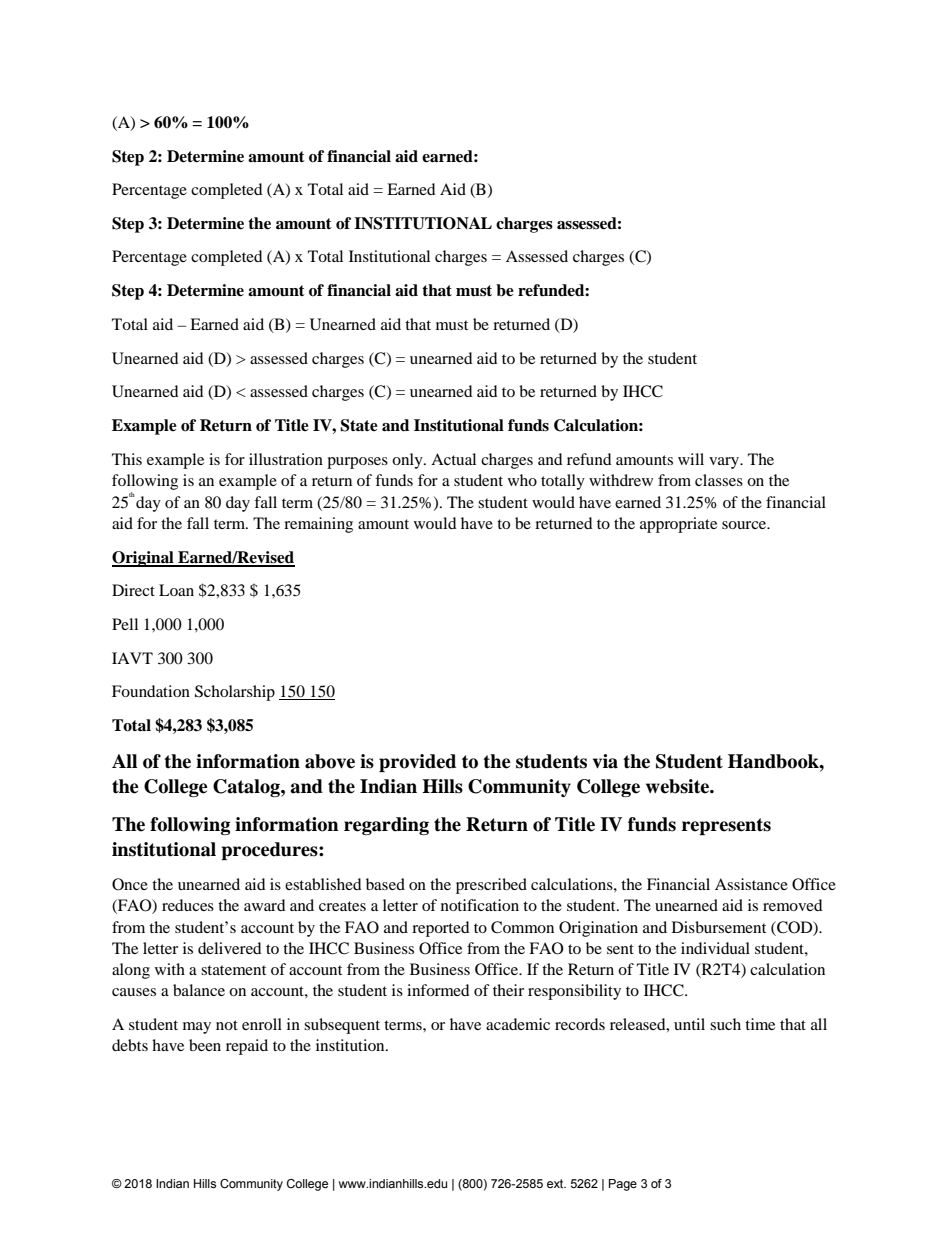  What do you see at coordinates (386, 826) in the screenshot?
I see `regarding` at bounding box center [386, 826].
